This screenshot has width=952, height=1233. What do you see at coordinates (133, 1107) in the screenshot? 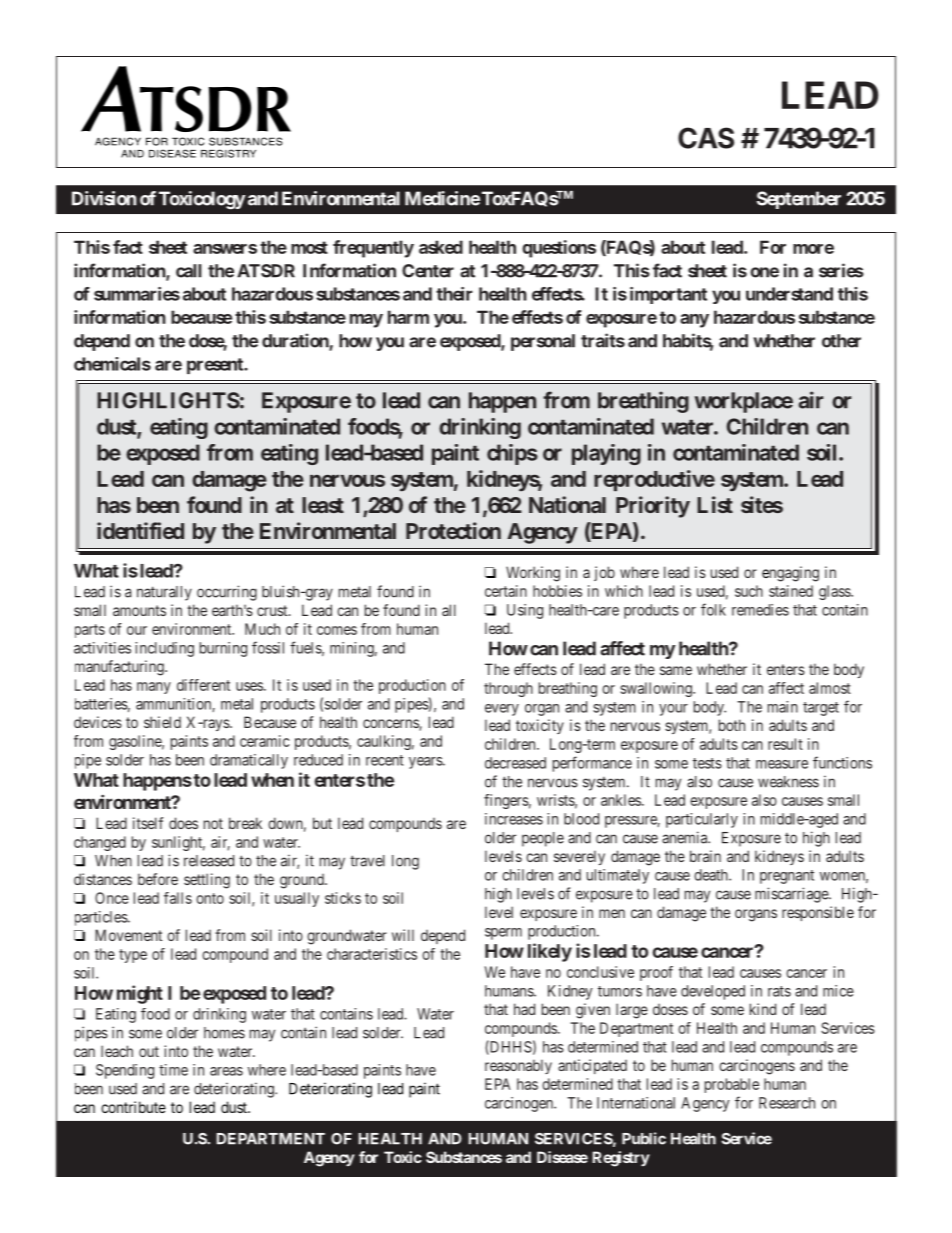
I see `contribute` at bounding box center [133, 1107].
